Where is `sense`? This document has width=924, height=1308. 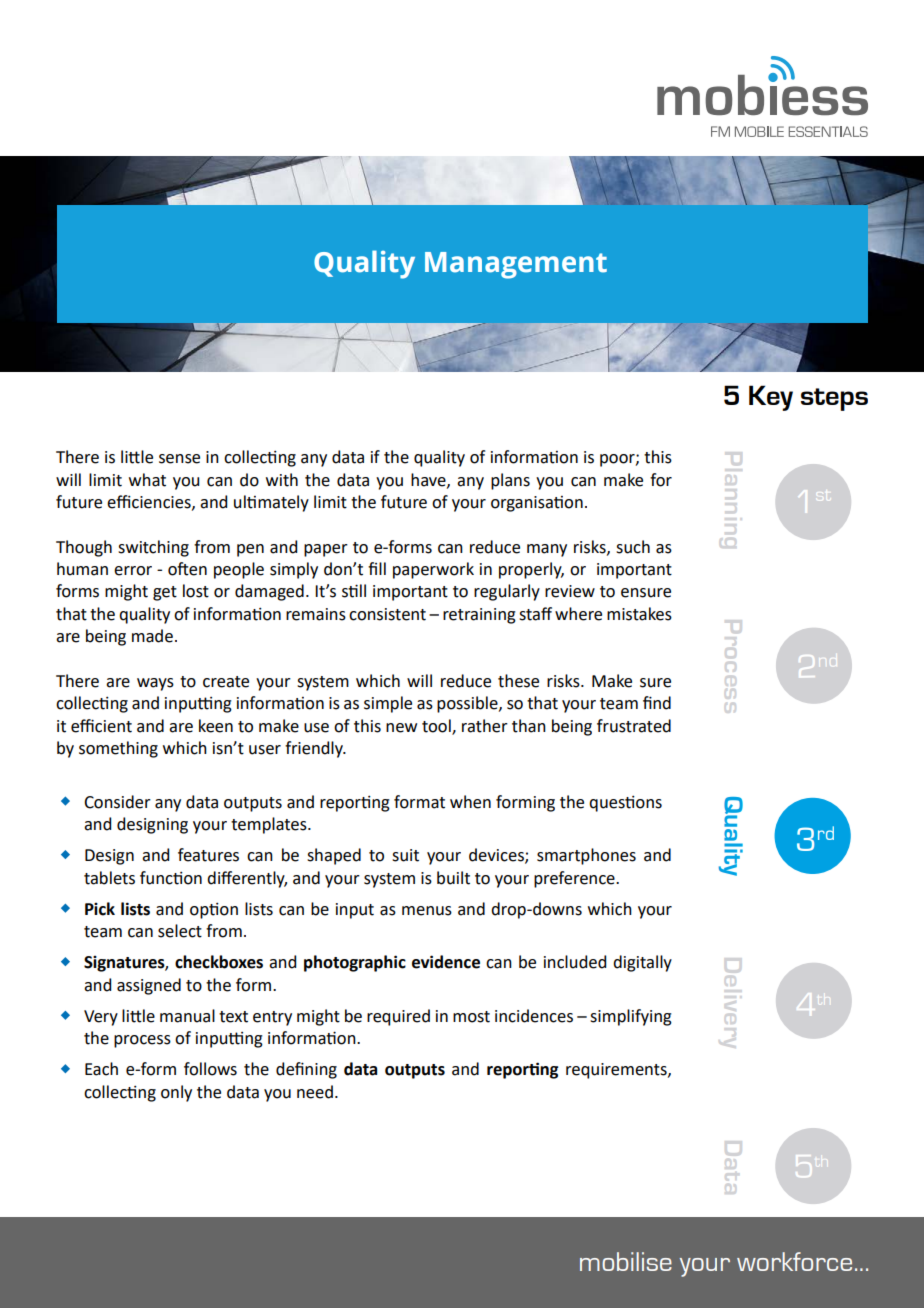 sense is located at coordinates (179, 459).
